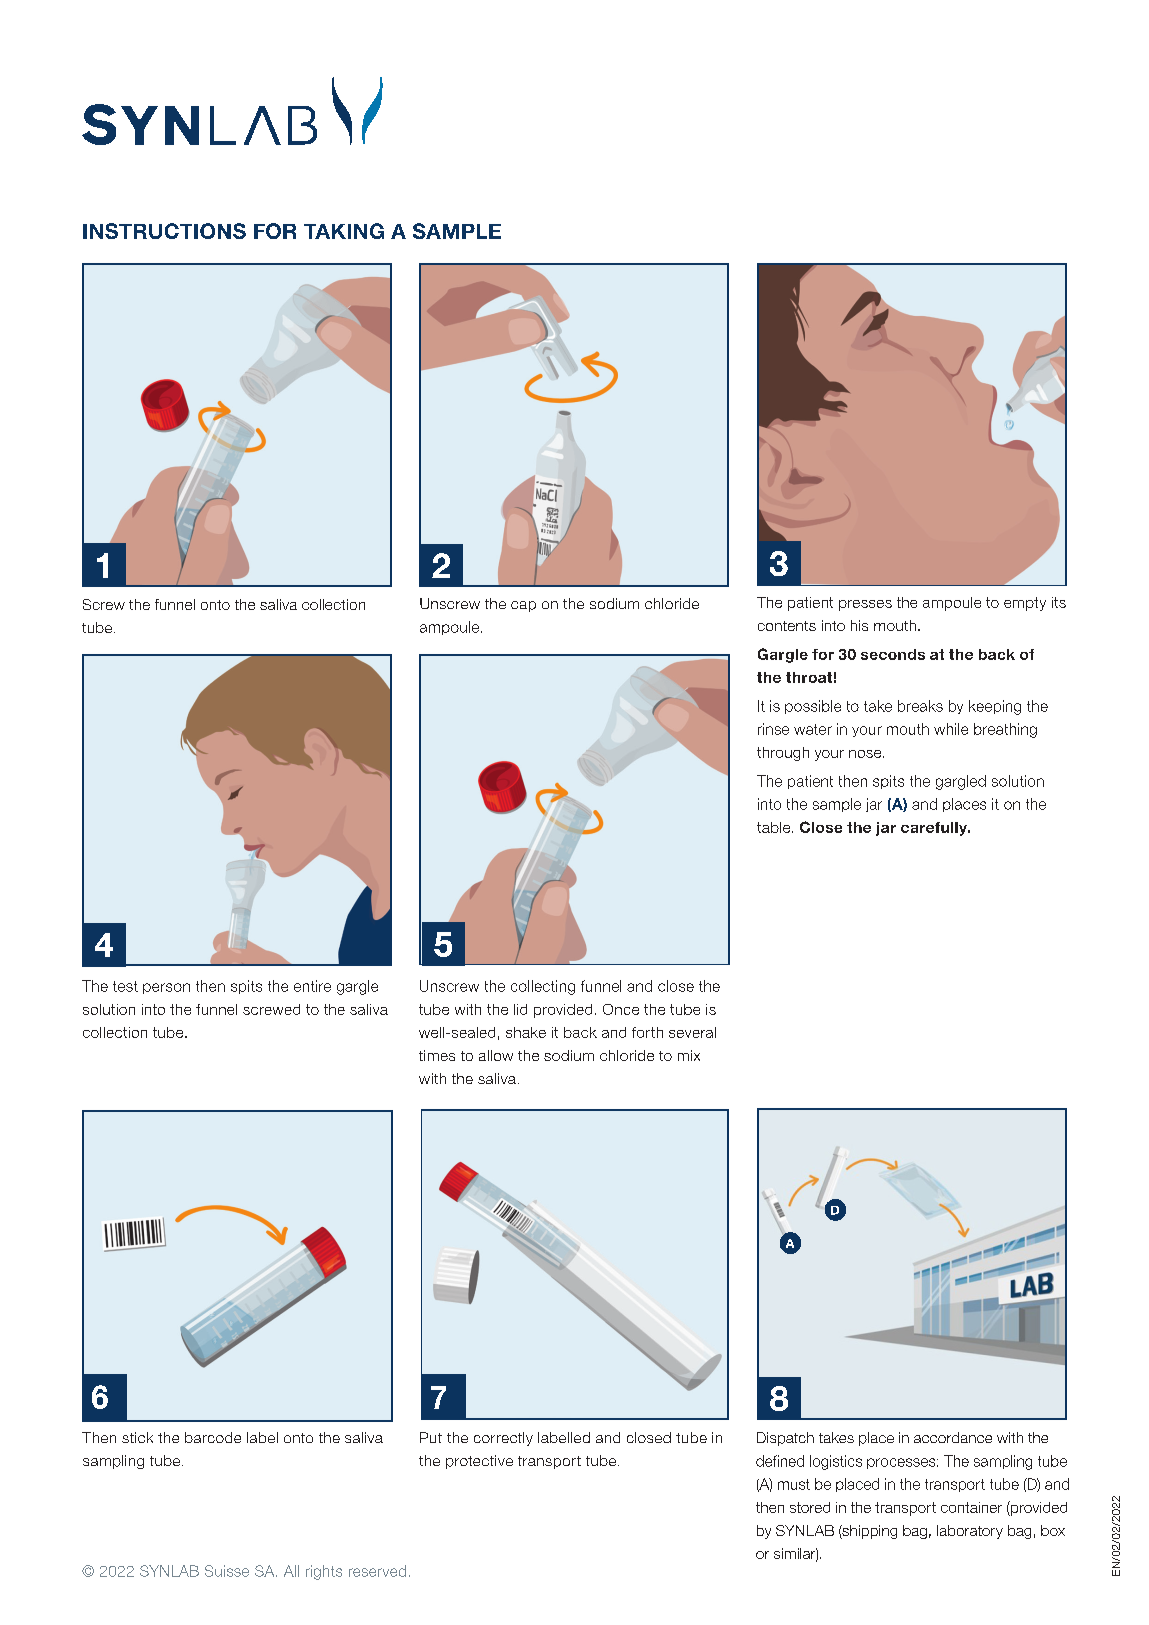 The height and width of the image is (1625, 1149). What do you see at coordinates (543, 987) in the image?
I see `collecting` at bounding box center [543, 987].
